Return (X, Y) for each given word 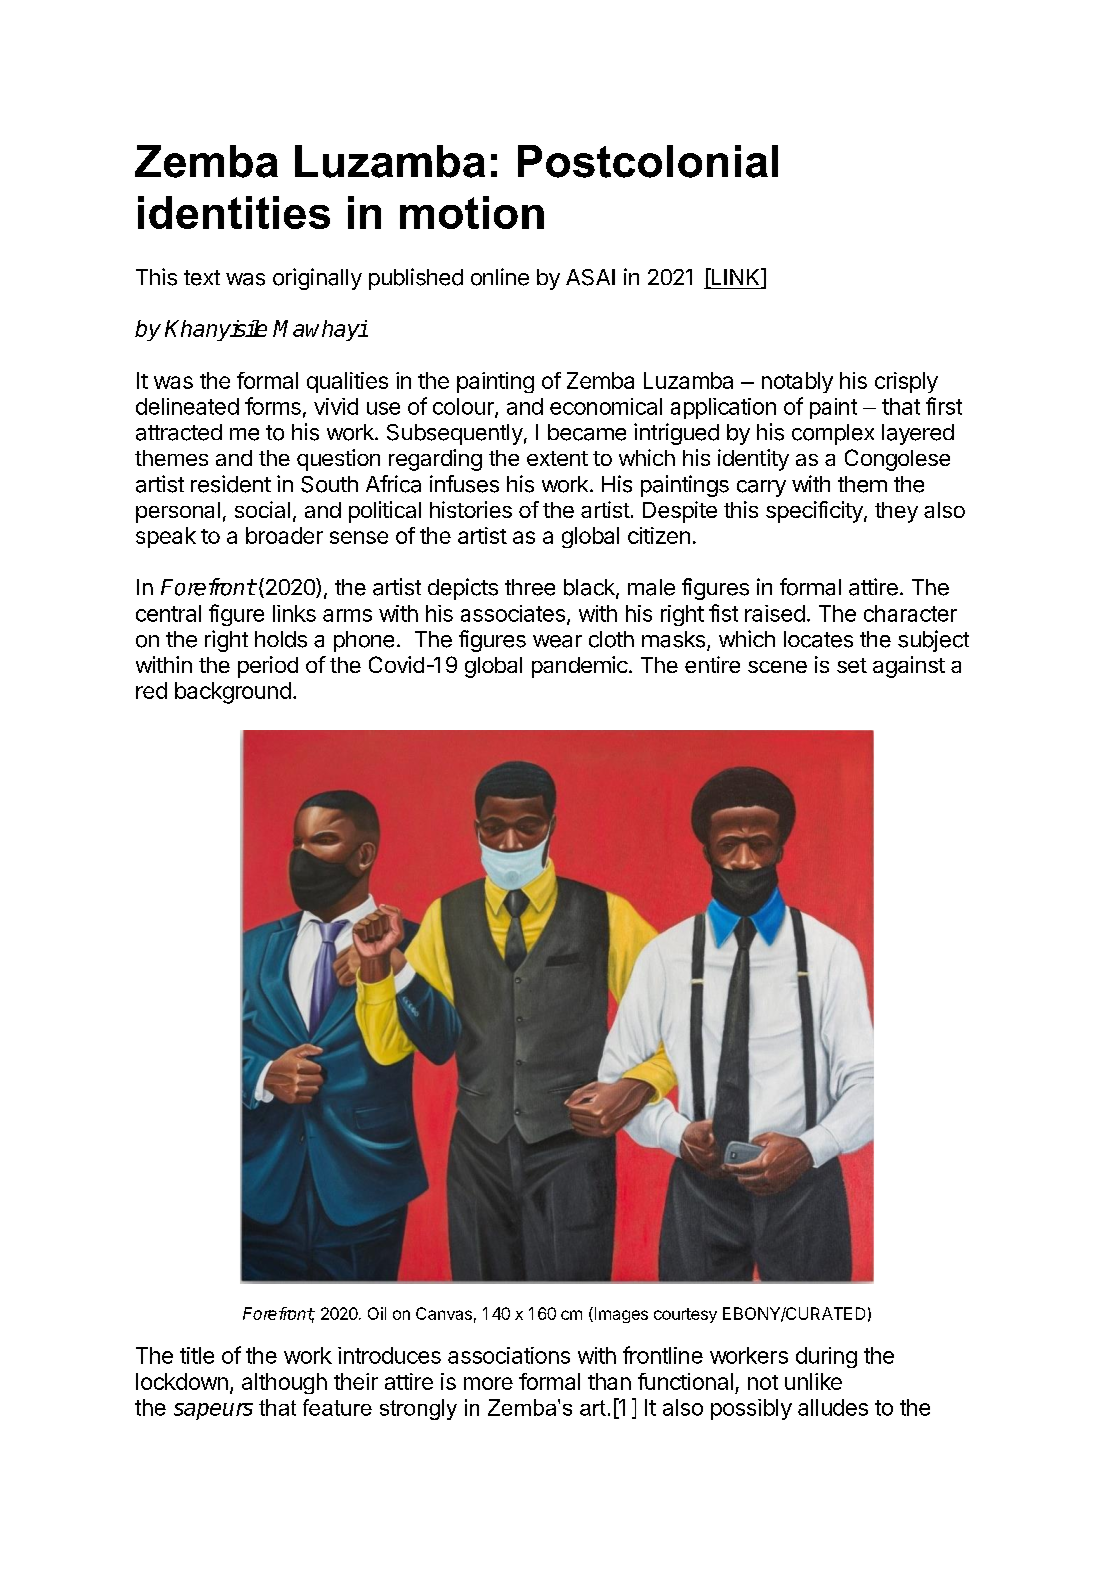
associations (509, 1355)
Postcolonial (648, 161)
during (826, 1357)
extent (557, 458)
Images (620, 1315)
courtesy (685, 1315)
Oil (377, 1313)
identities (234, 212)
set (852, 665)
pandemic (580, 667)
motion (472, 212)
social (262, 509)
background (233, 693)
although (284, 1383)
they (896, 512)
